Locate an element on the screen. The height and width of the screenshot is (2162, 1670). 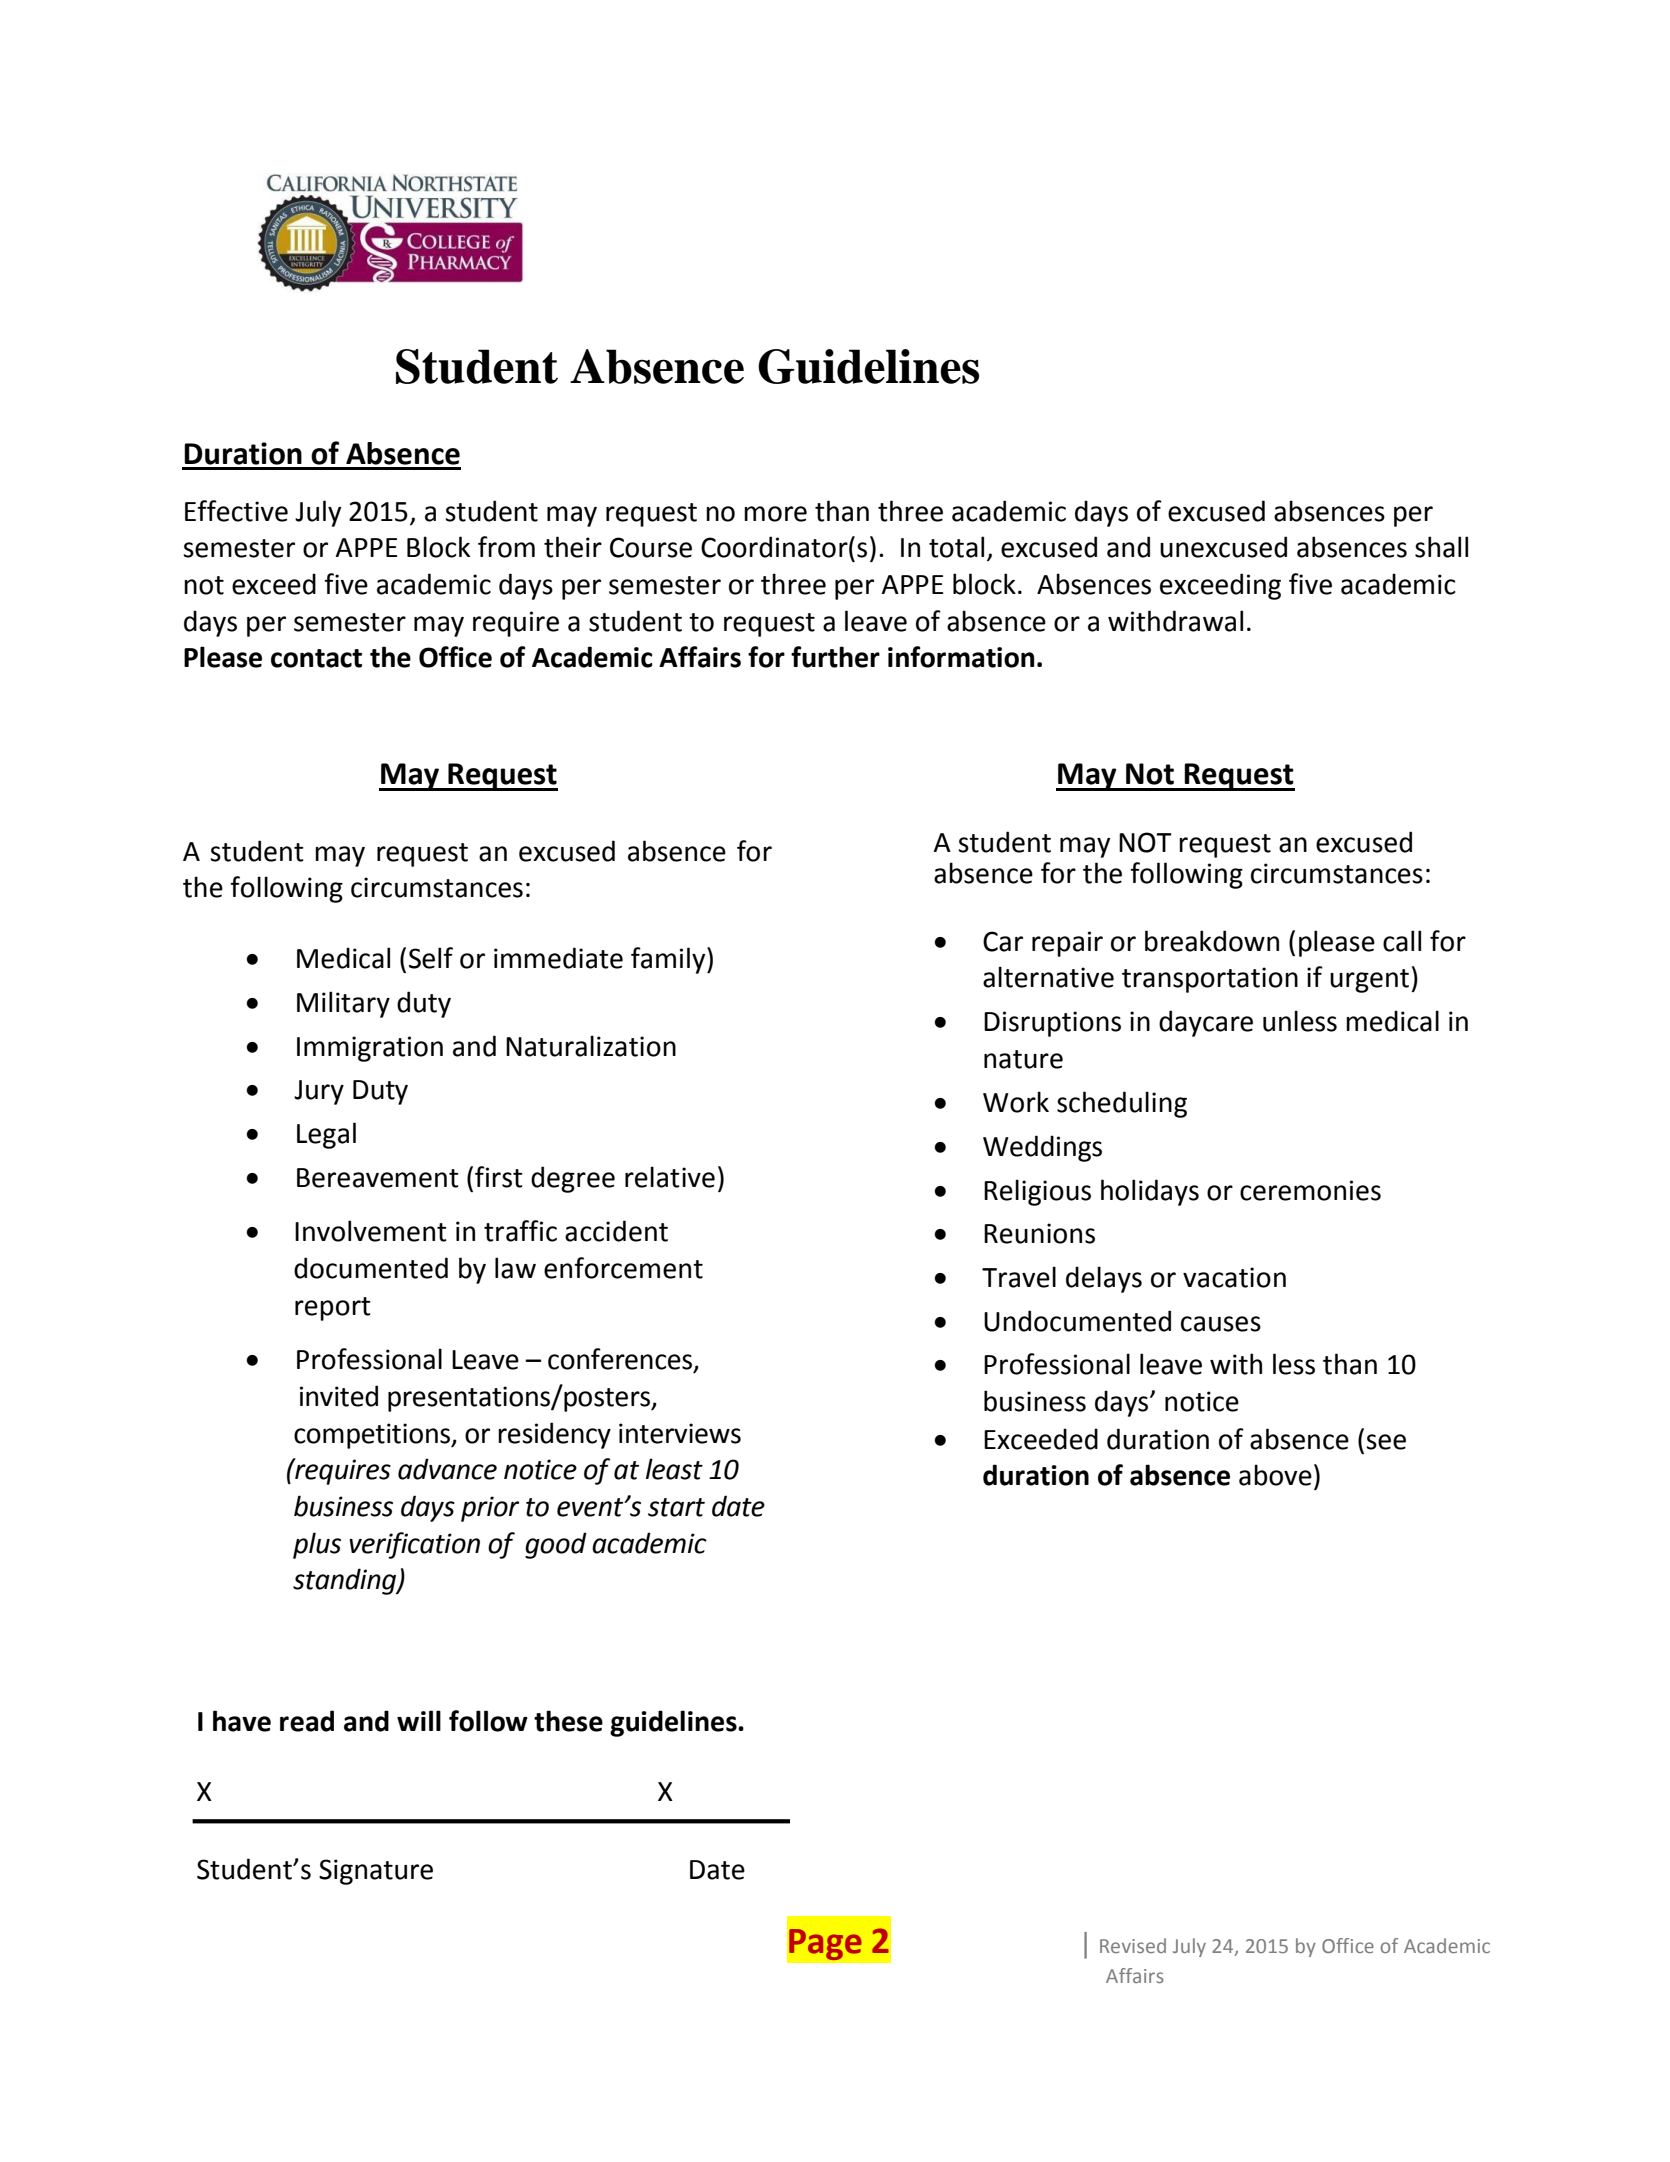
shall is located at coordinates (1441, 547).
